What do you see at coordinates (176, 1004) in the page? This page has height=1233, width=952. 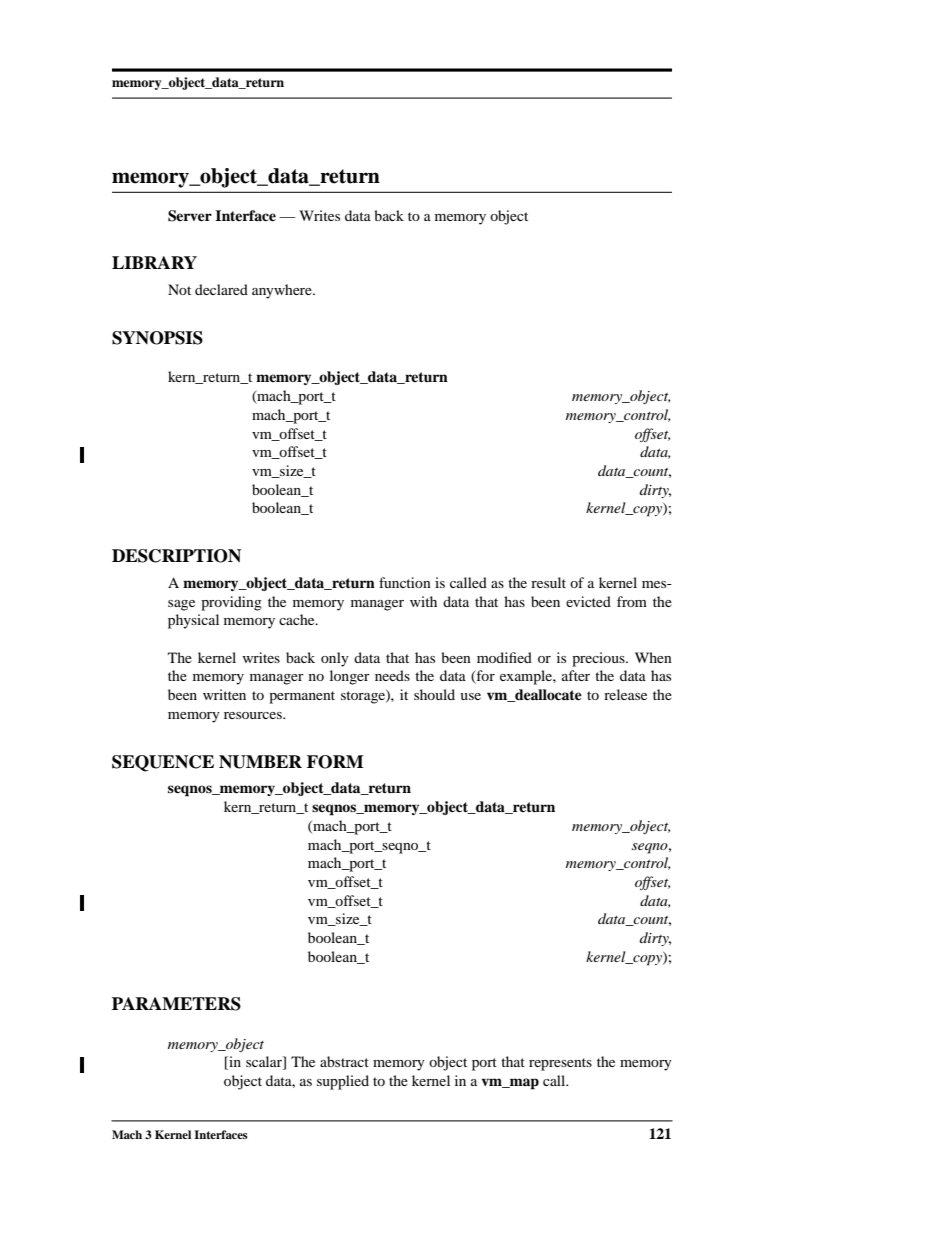 I see `PARAMETERS` at bounding box center [176, 1004].
